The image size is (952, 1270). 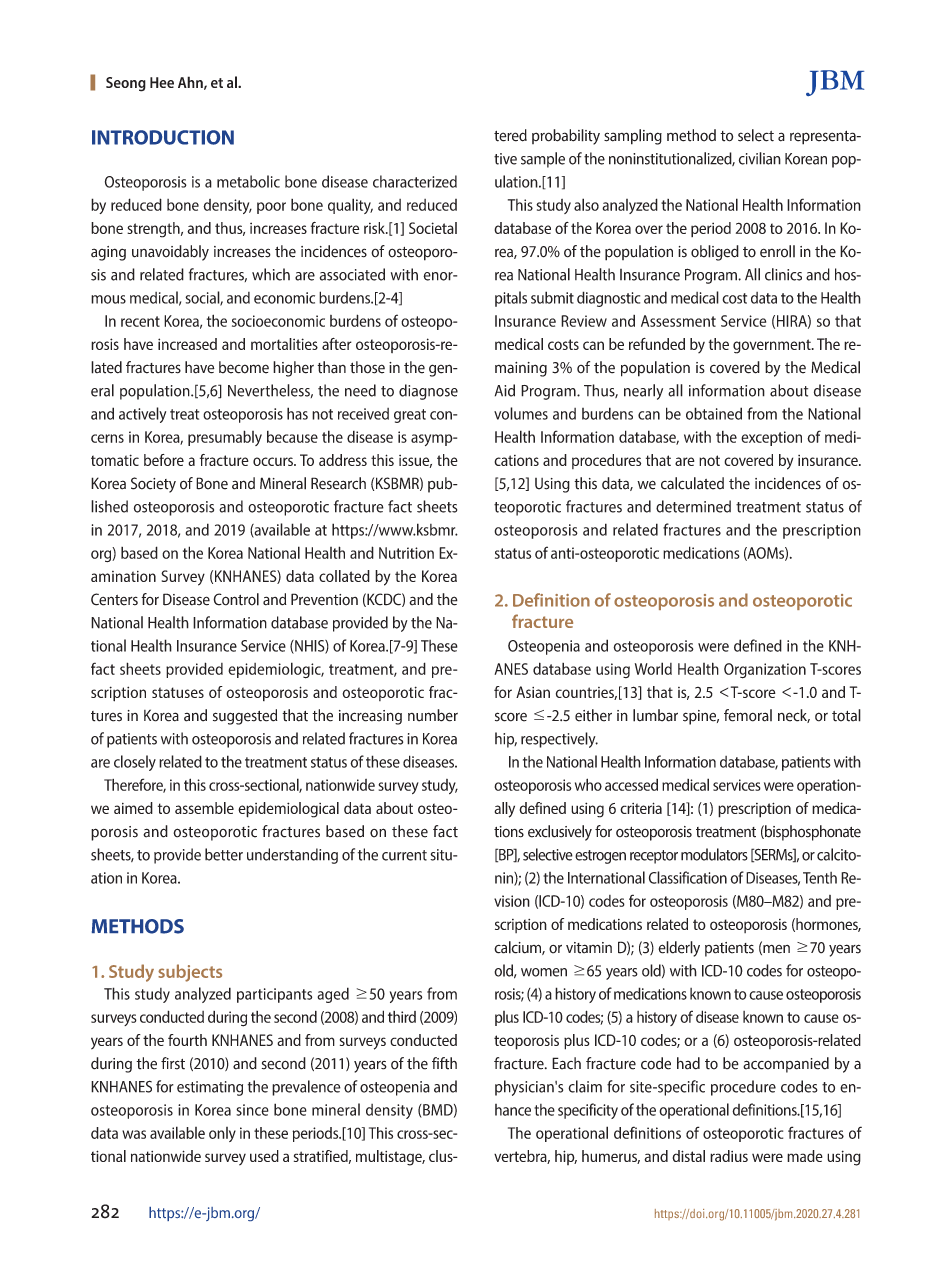 What do you see at coordinates (163, 137) in the screenshot?
I see `INTRODUCTION` at bounding box center [163, 137].
